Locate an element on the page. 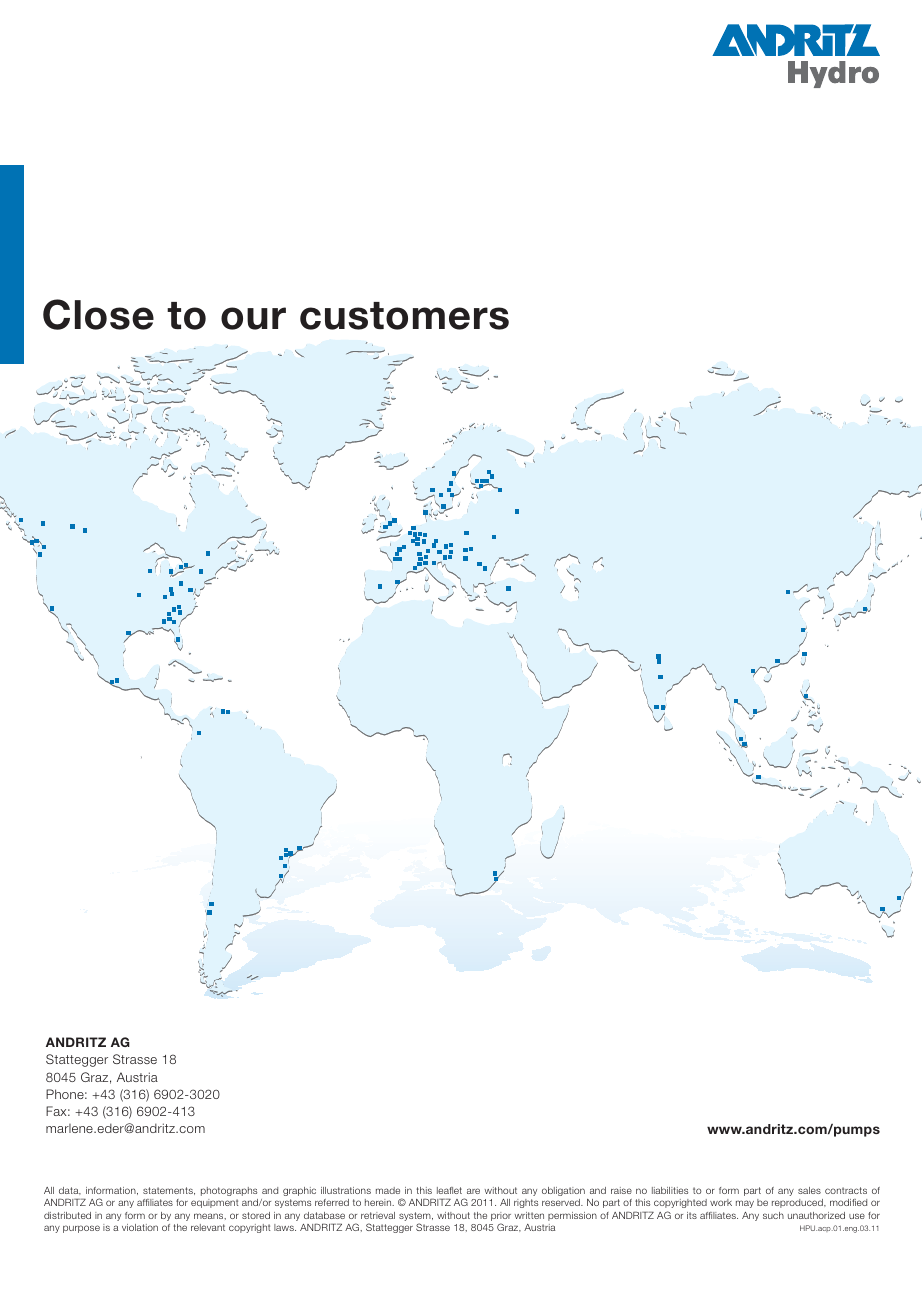 The image size is (924, 1308). Close is located at coordinates (98, 314).
